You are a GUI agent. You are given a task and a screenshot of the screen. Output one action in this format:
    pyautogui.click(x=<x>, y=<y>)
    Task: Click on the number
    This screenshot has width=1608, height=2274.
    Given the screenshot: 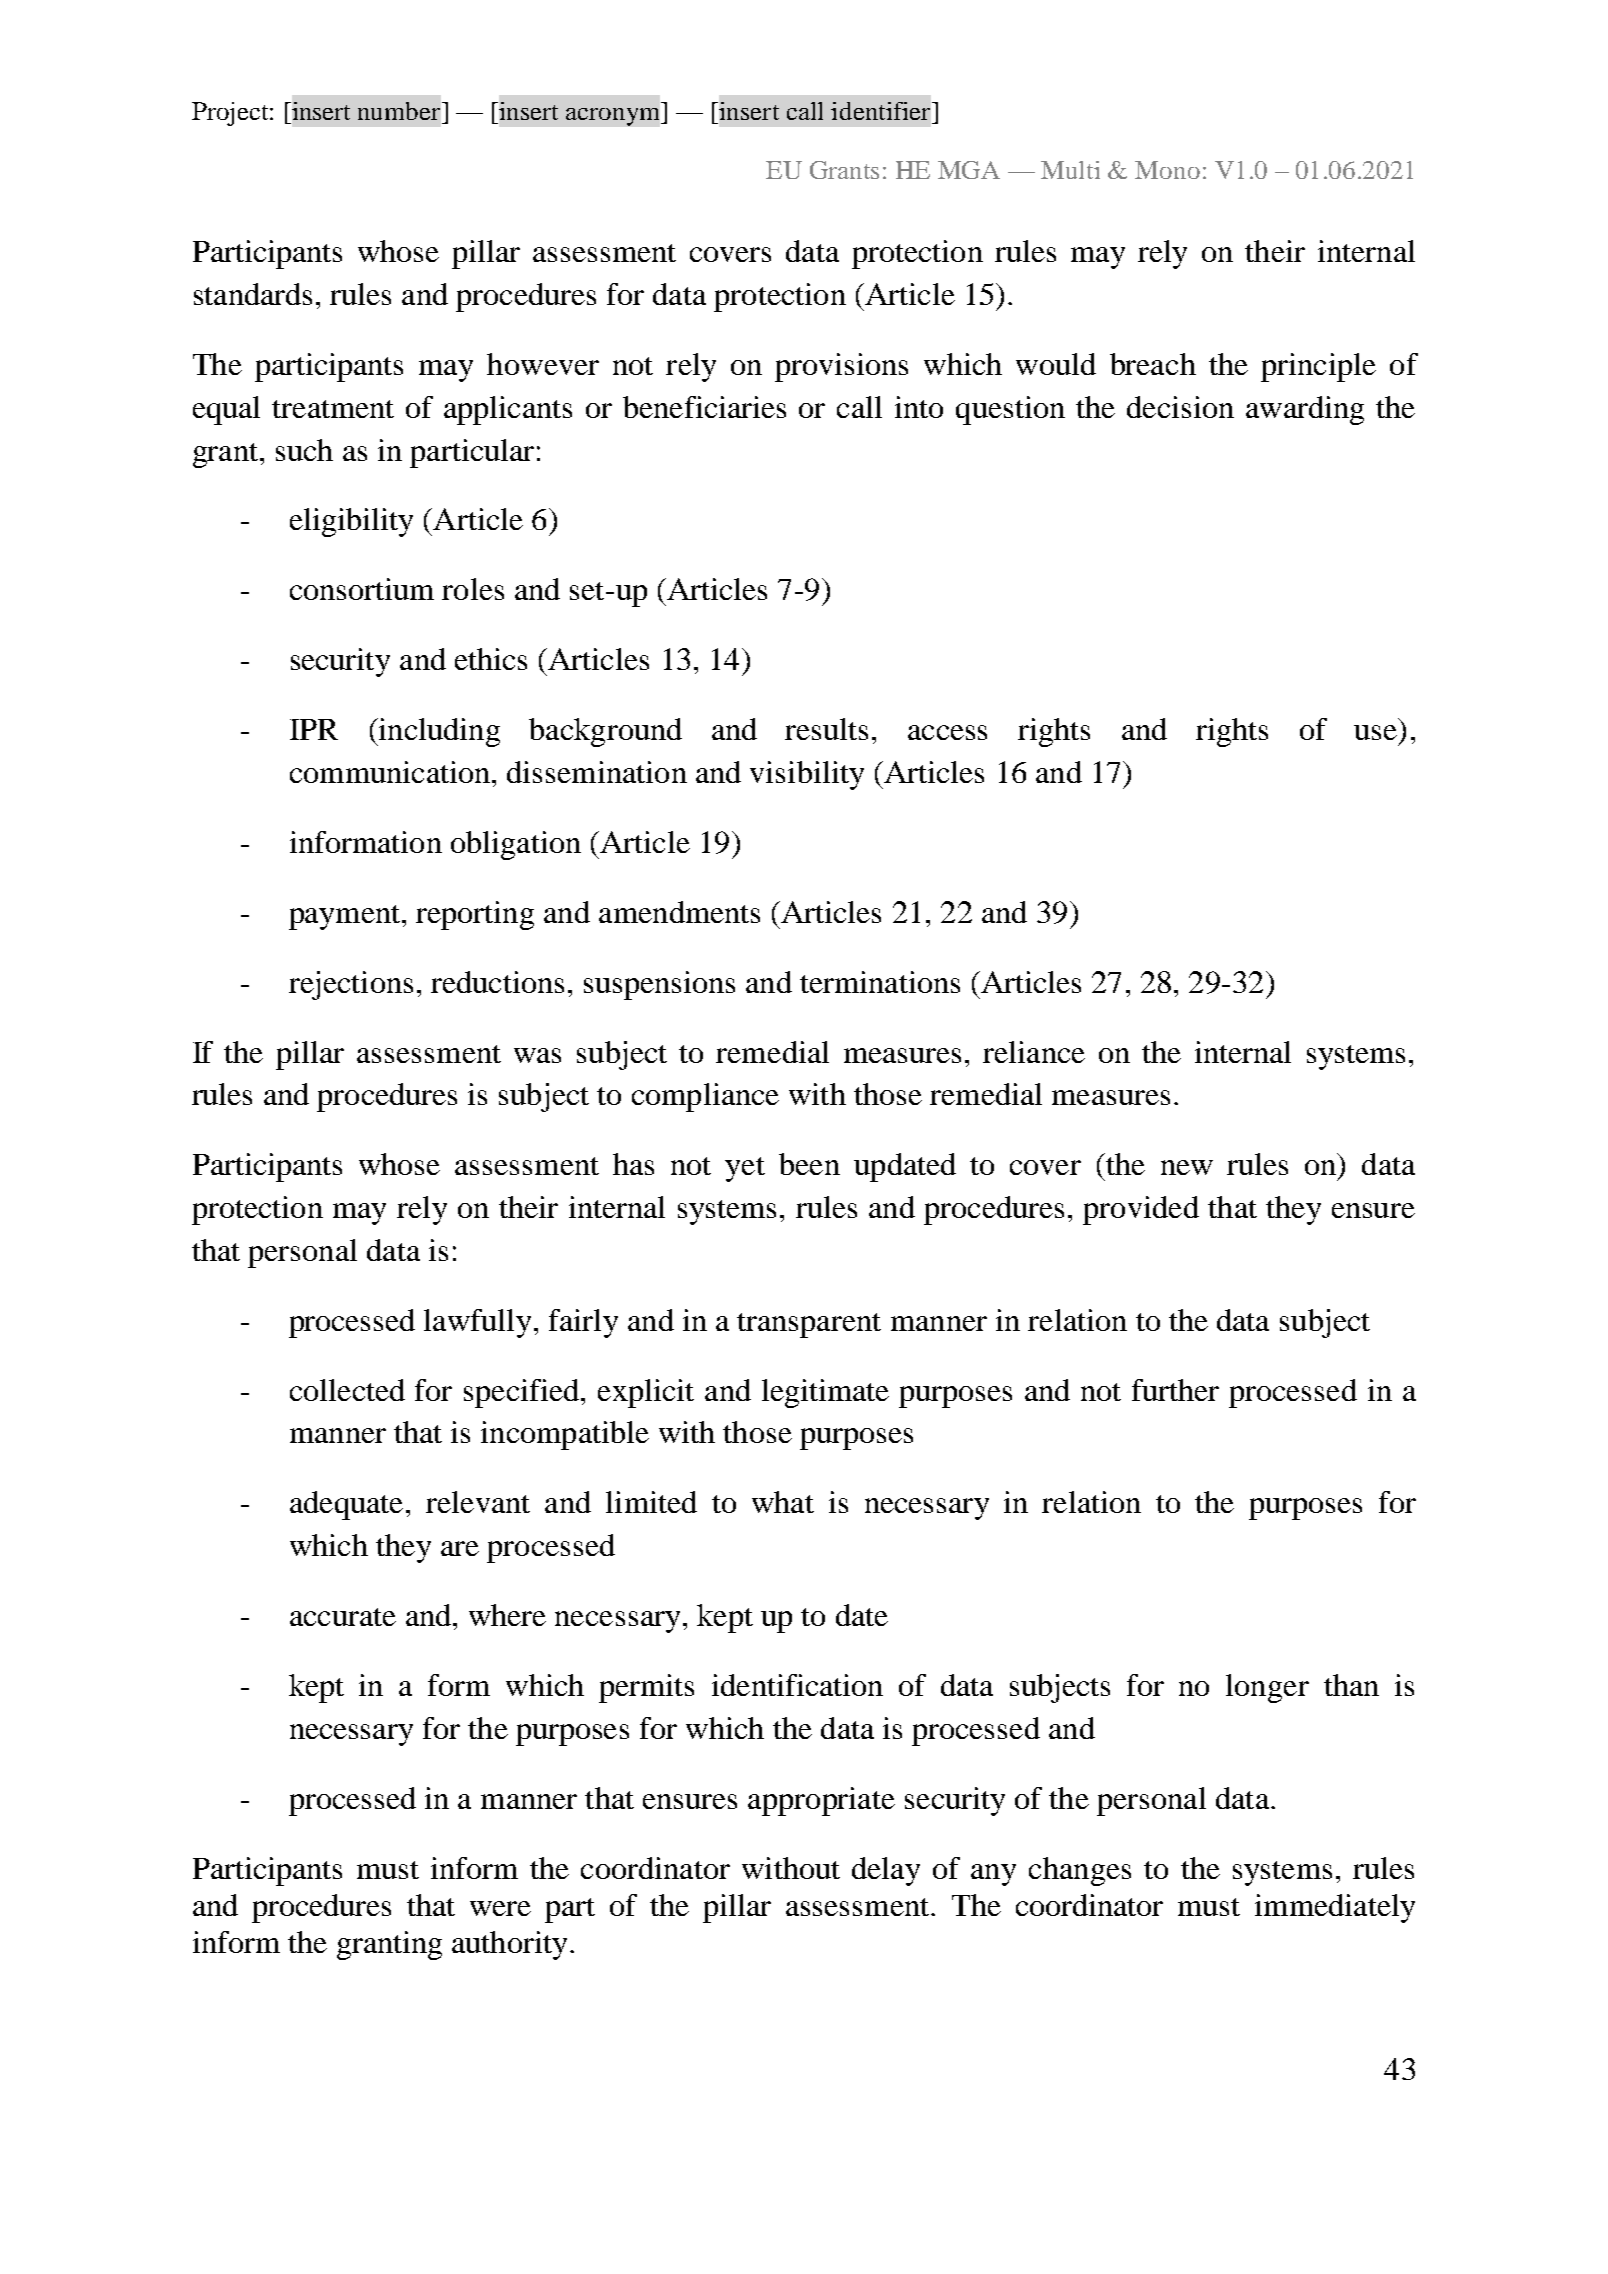 What is the action you would take?
    pyautogui.click(x=400, y=111)
